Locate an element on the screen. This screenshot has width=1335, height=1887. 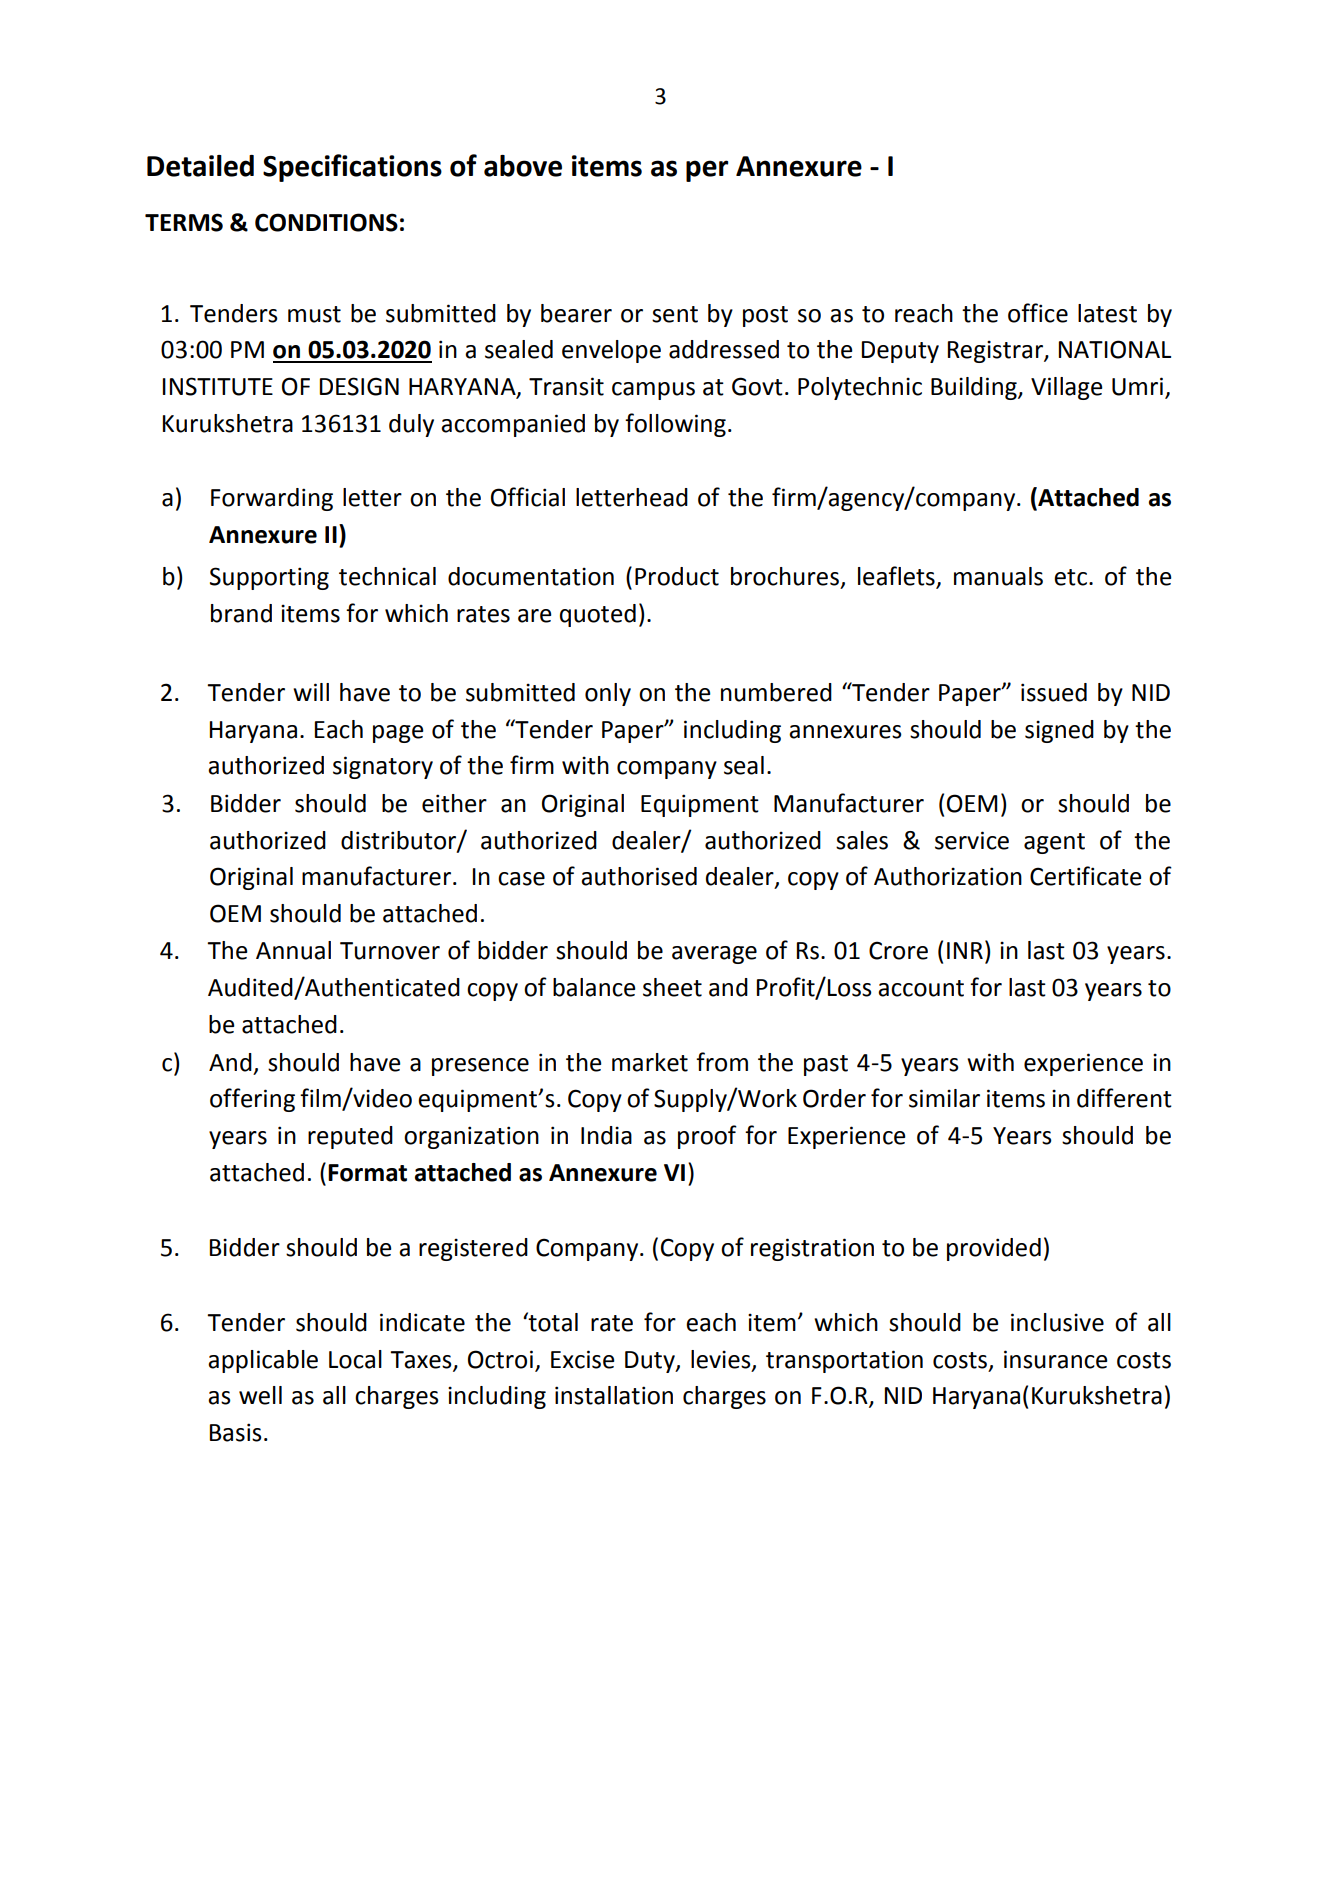
well is located at coordinates (260, 1395).
